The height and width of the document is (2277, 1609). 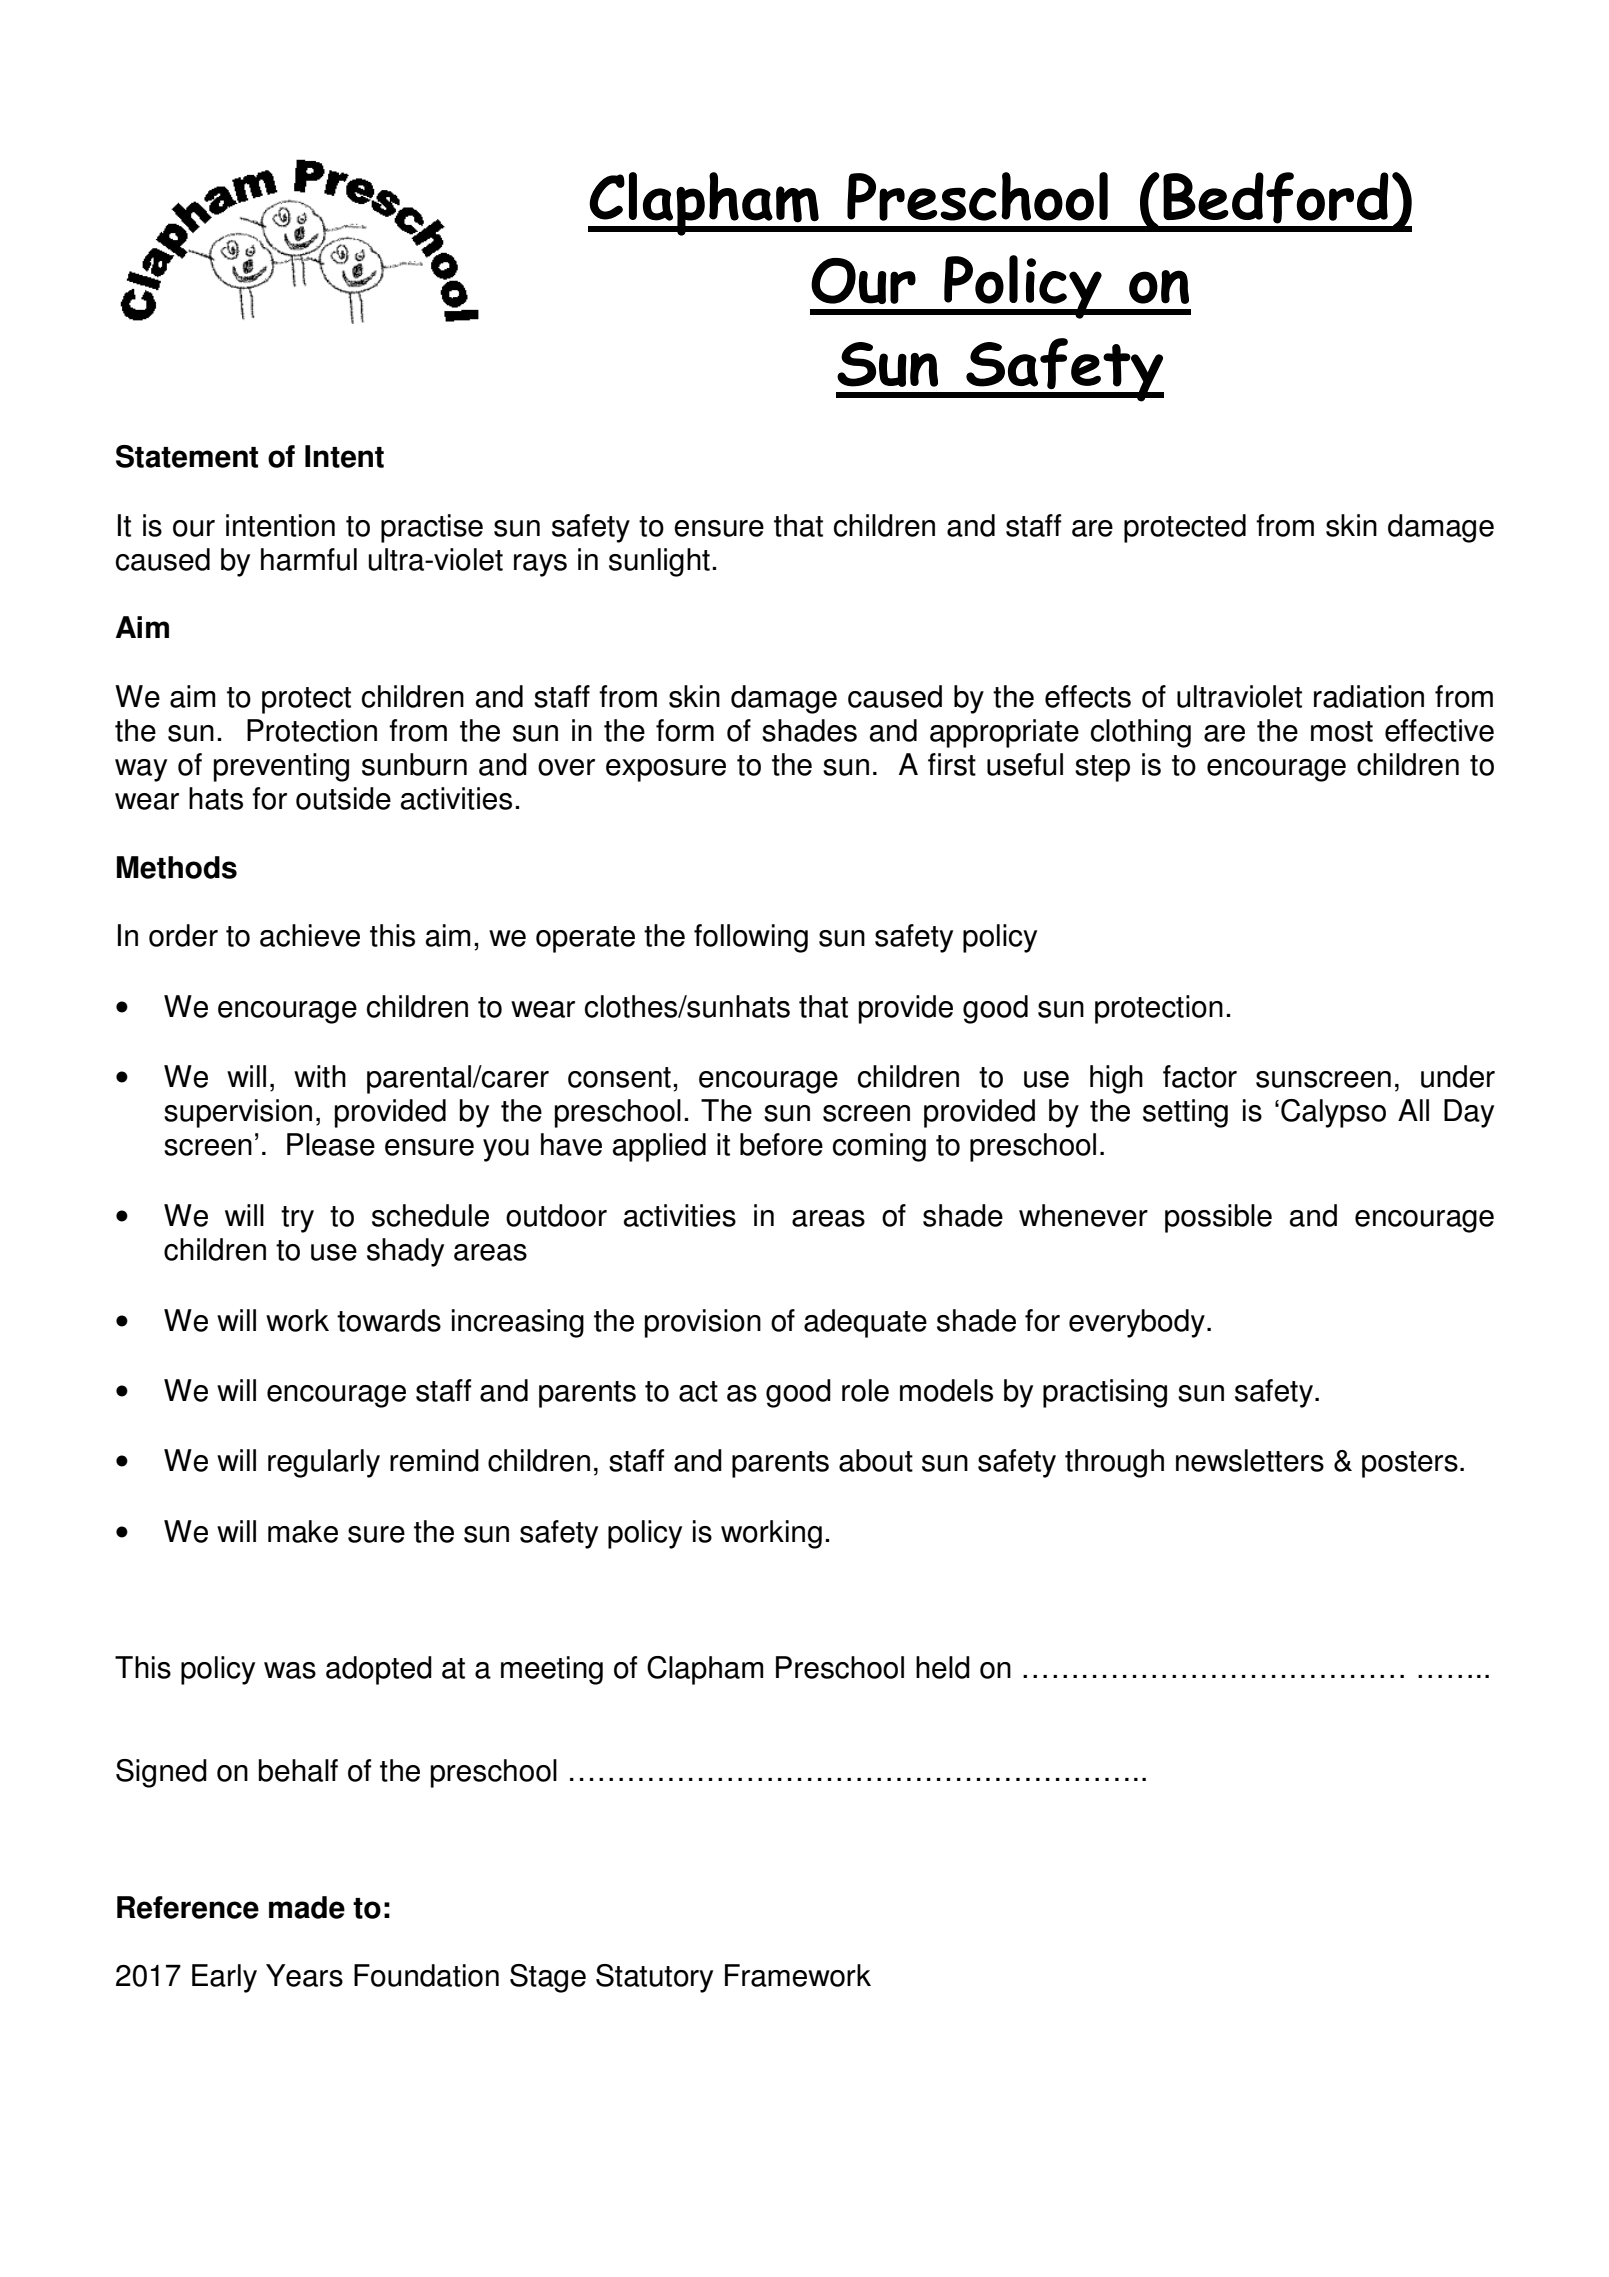 What do you see at coordinates (943, 1667) in the document?
I see `held` at bounding box center [943, 1667].
